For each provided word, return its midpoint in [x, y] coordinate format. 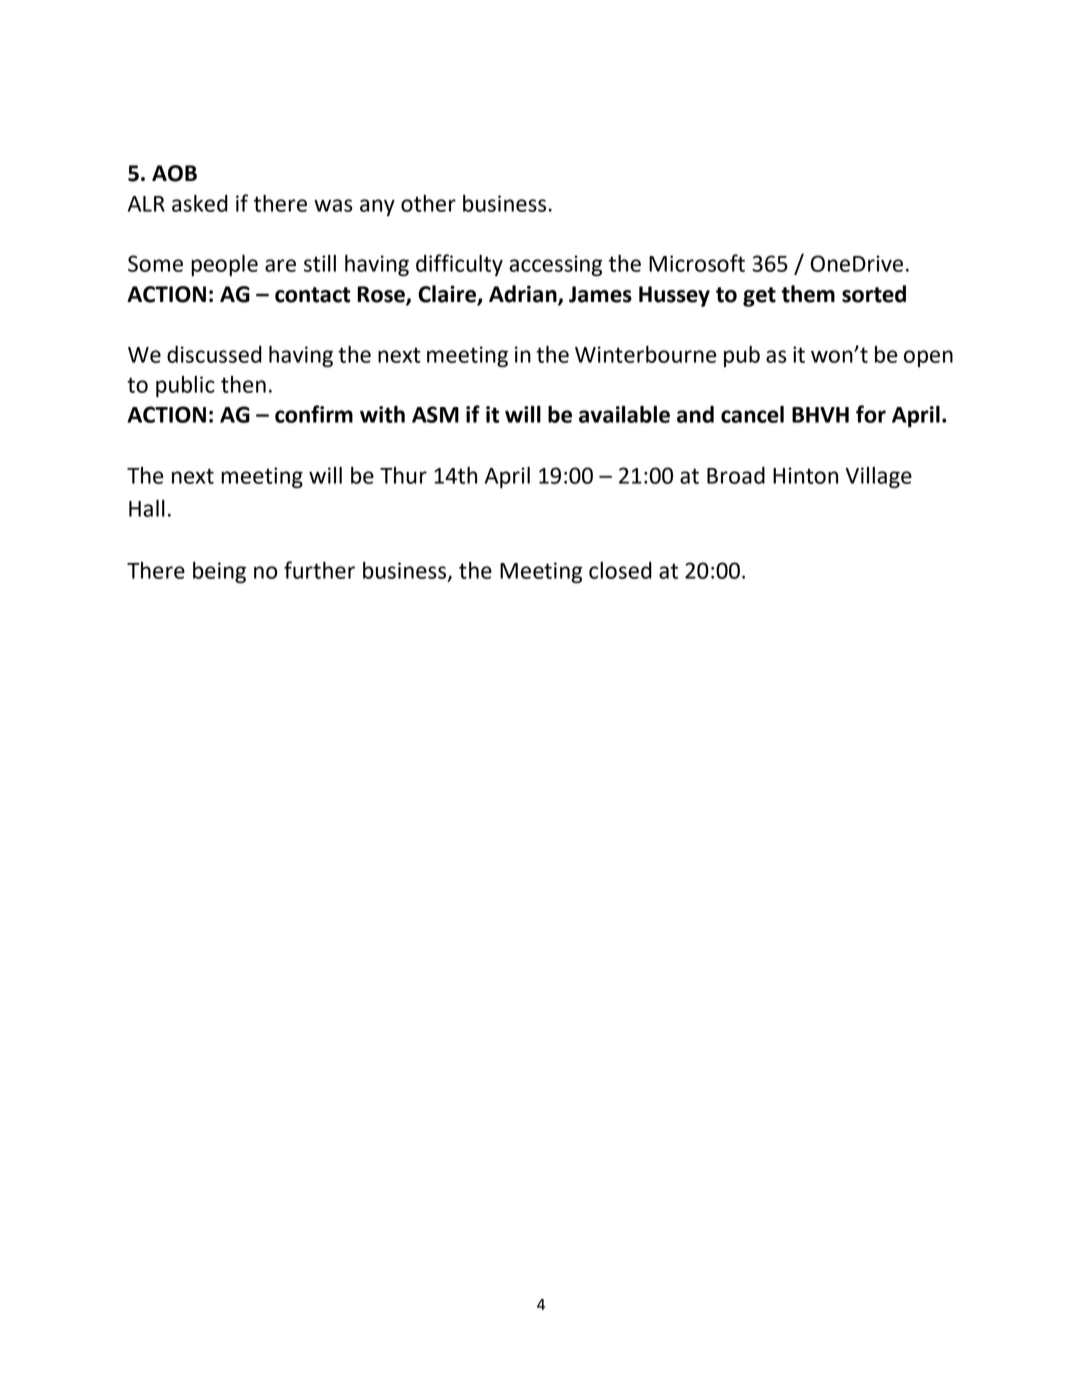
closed [620, 570]
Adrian [524, 295]
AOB [174, 173]
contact [312, 295]
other [428, 203]
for [871, 414]
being [219, 572]
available [624, 414]
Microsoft [697, 263]
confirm [314, 414]
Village [878, 477]
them [808, 294]
